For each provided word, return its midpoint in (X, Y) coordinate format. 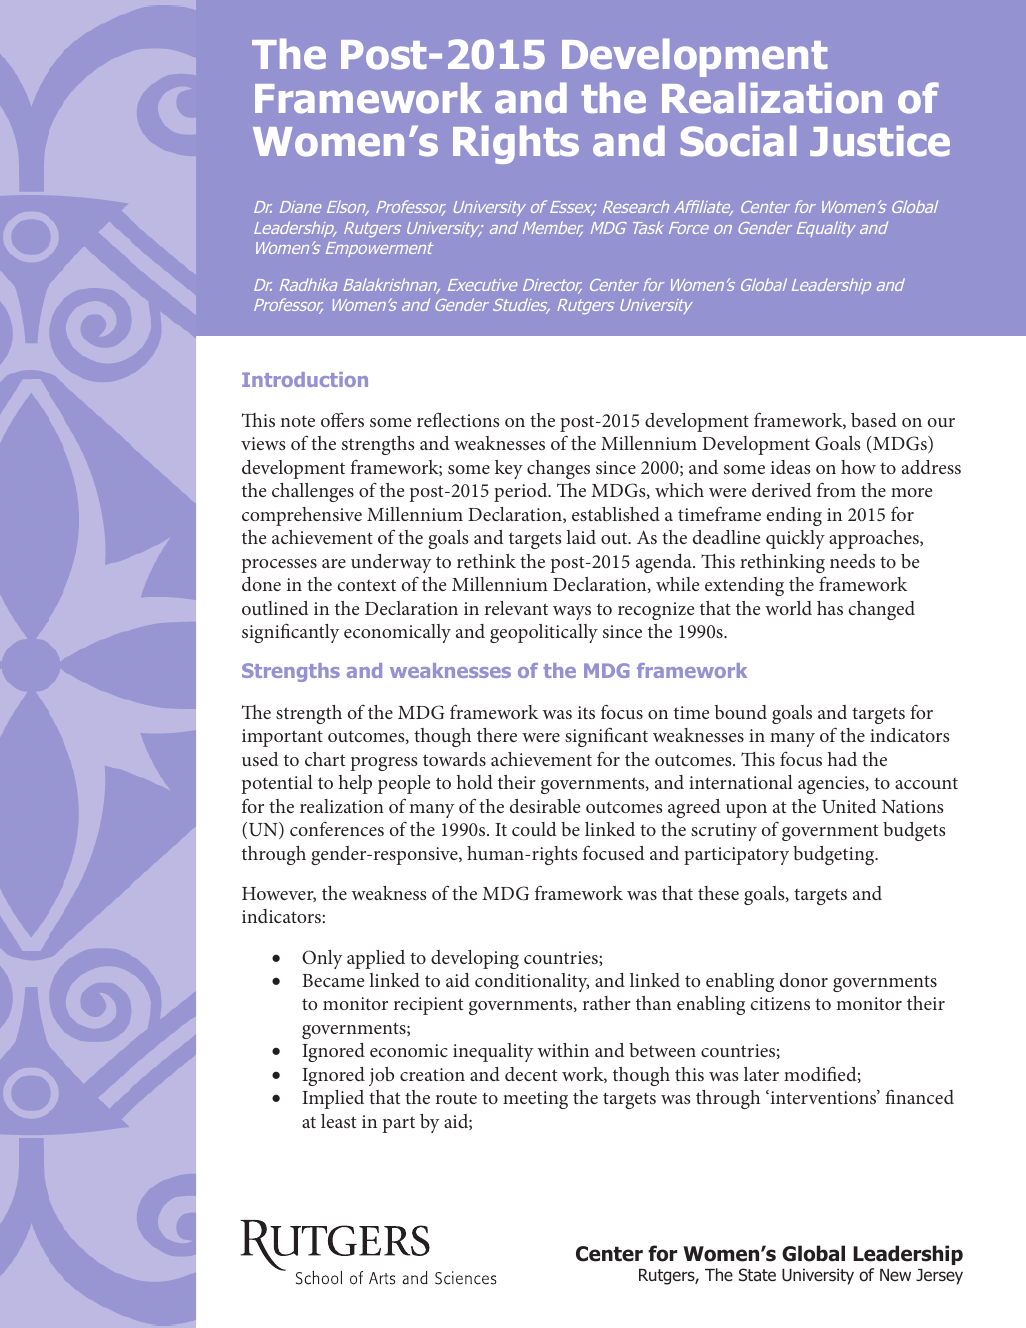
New (895, 1275)
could (534, 829)
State (757, 1275)
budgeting (835, 855)
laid (581, 537)
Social (738, 141)
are (334, 563)
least (338, 1121)
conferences (337, 829)
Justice (880, 141)
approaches (875, 539)
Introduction (305, 379)
